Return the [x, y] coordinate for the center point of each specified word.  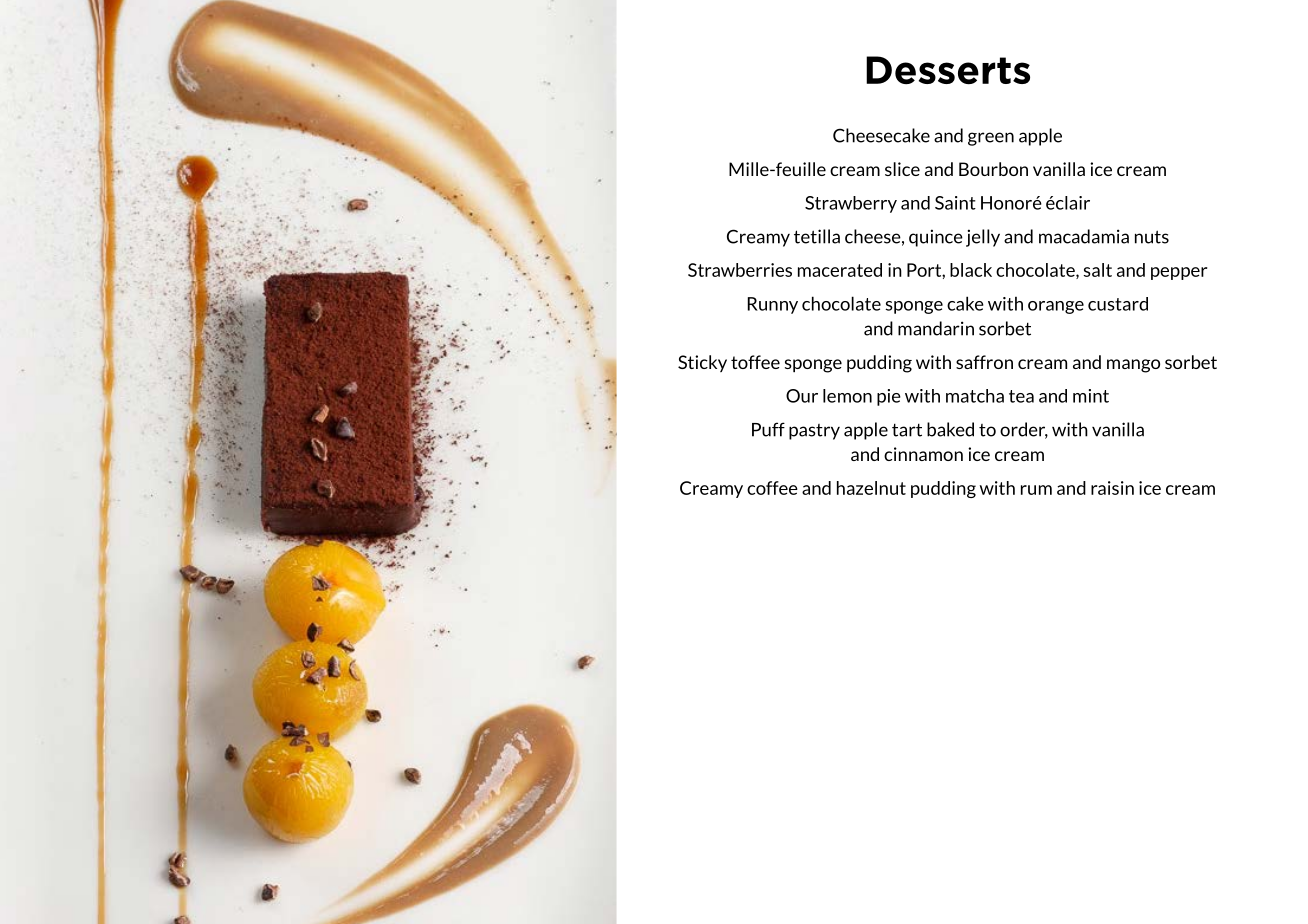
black [971, 270]
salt [1097, 270]
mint [1091, 396]
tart [907, 430]
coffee [772, 488]
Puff [768, 429]
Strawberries [740, 270]
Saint [955, 203]
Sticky [702, 363]
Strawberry [851, 204]
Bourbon [993, 169]
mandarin [936, 328]
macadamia [1084, 236]
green [991, 139]
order [1024, 430]
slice [902, 169]
